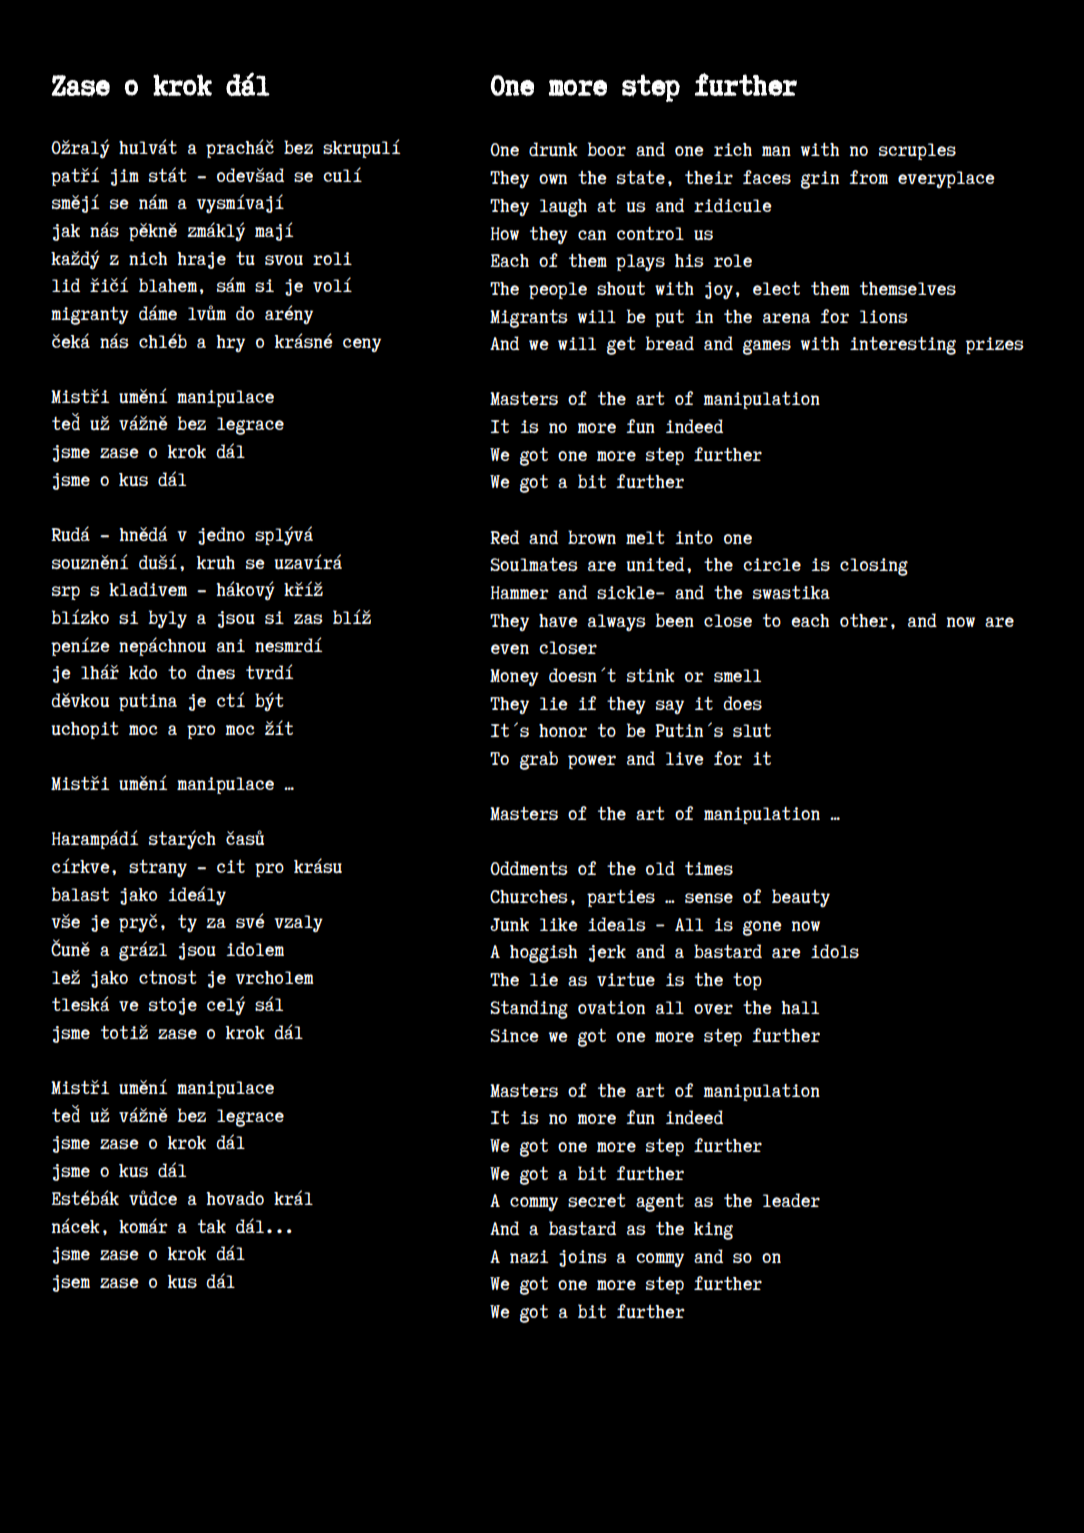 This screenshot has height=1533, width=1084. I want to click on srp, so click(66, 593).
